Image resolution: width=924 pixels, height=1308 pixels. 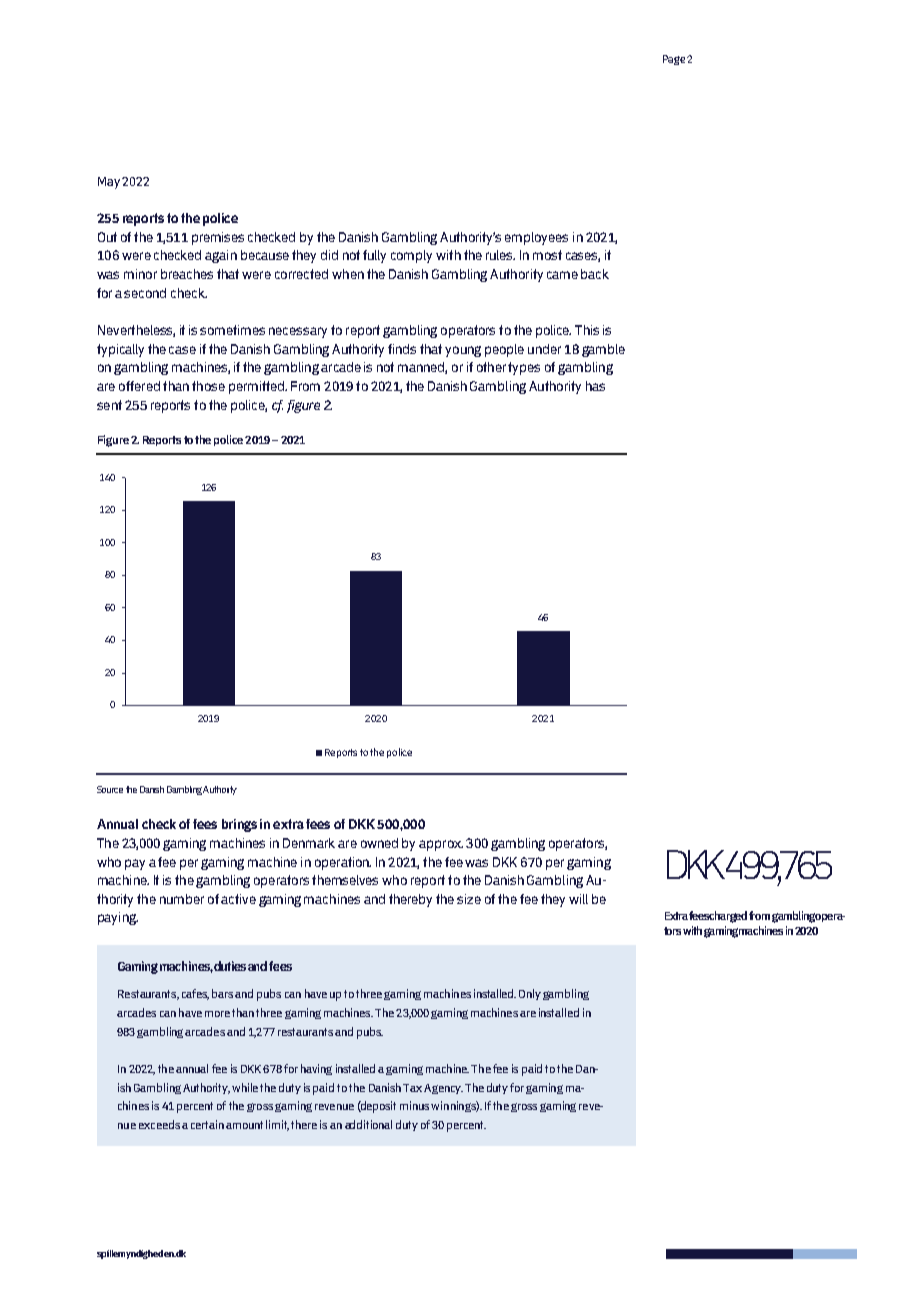 I want to click on has, so click(x=595, y=386).
